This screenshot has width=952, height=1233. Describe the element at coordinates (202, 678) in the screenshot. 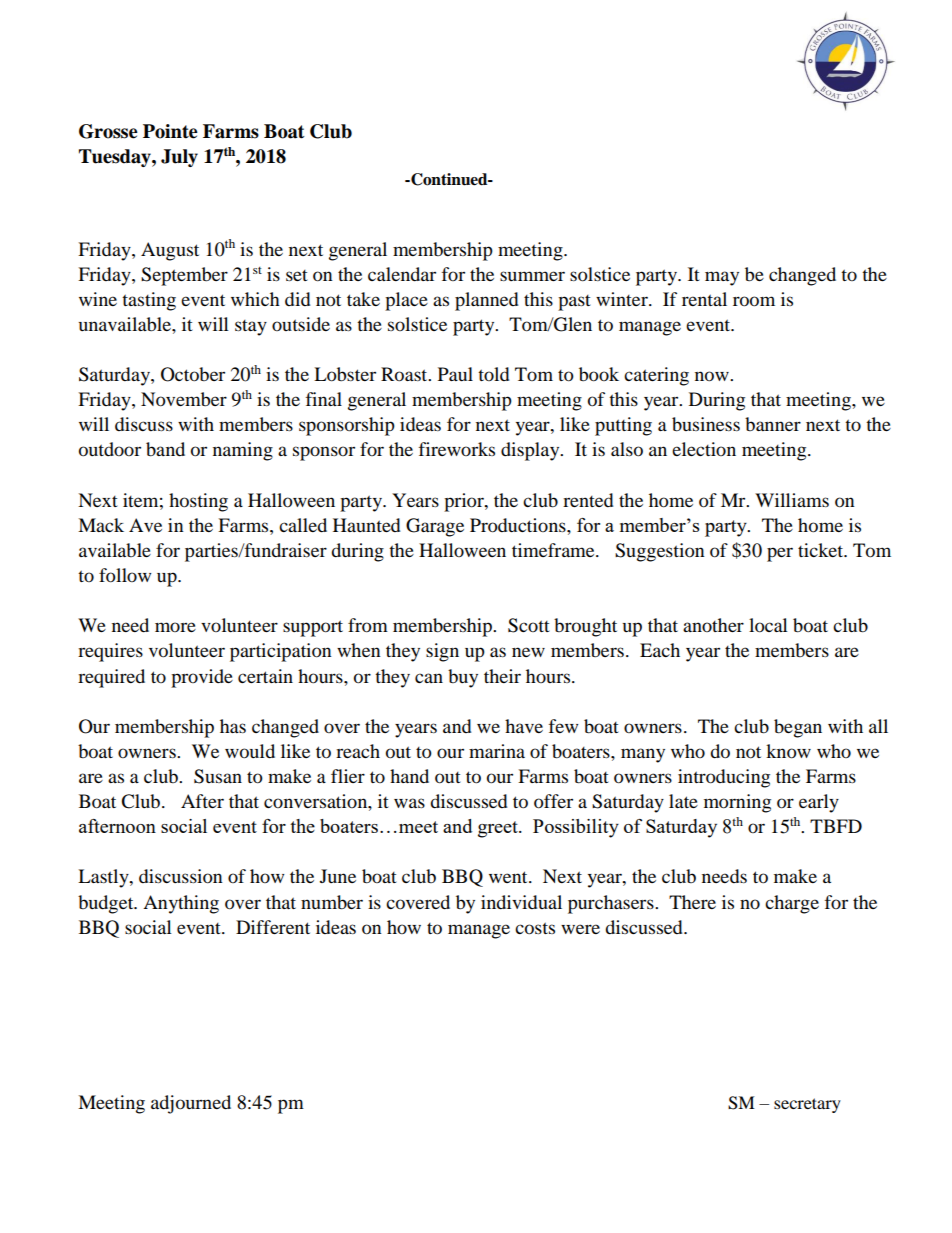

I see `provide` at that location.
